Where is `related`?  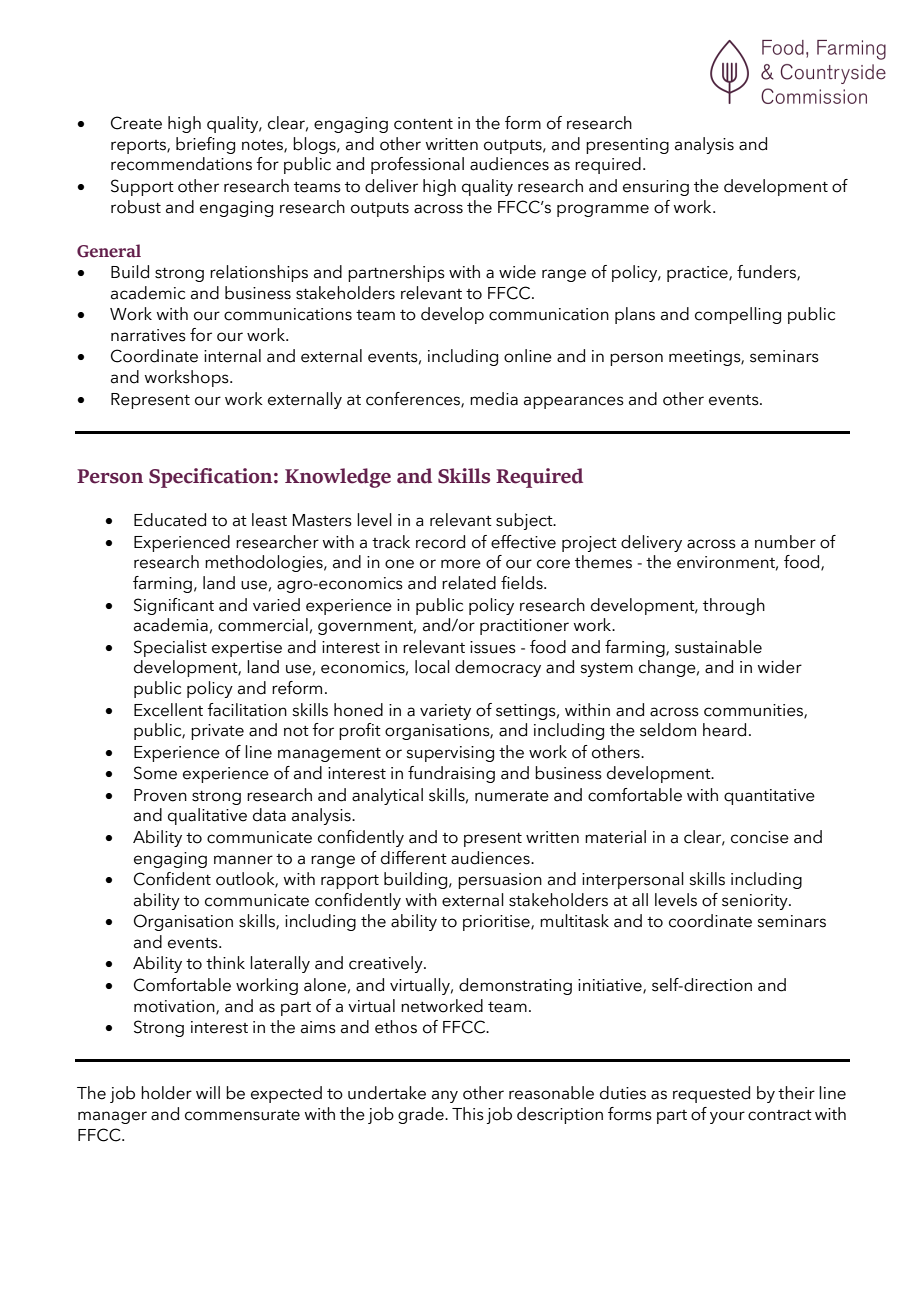
related is located at coordinates (469, 583).
